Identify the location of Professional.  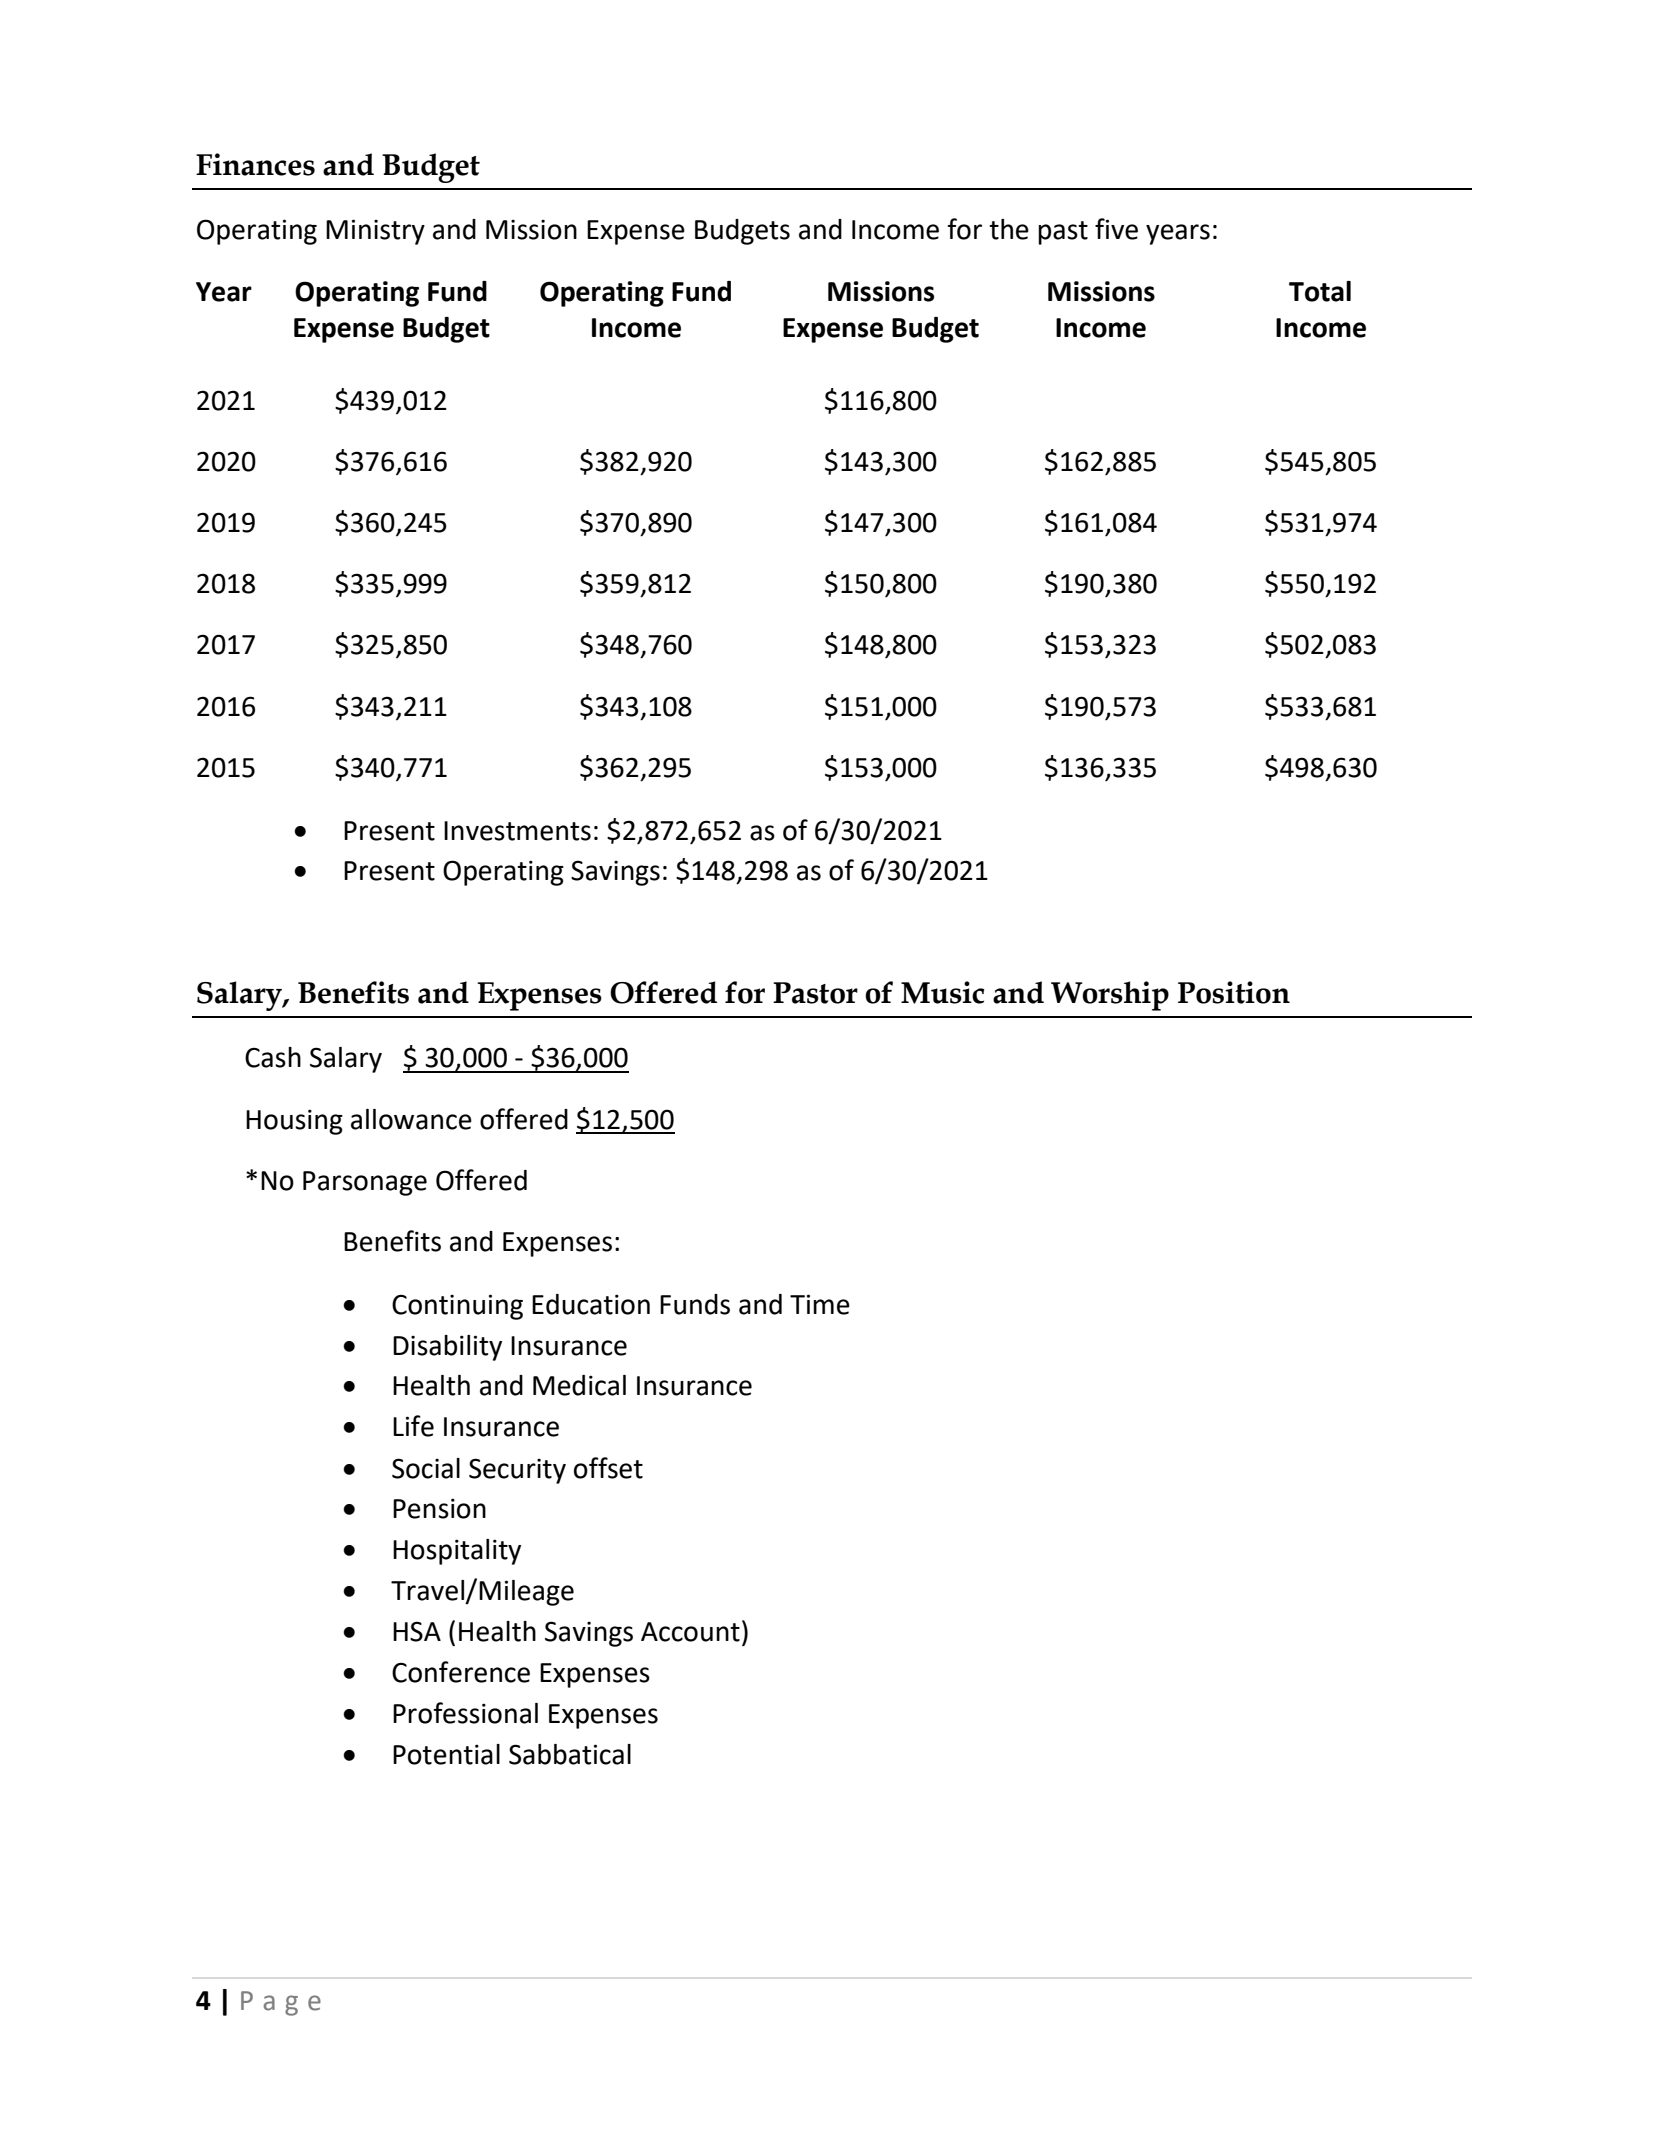
(465, 1713).
